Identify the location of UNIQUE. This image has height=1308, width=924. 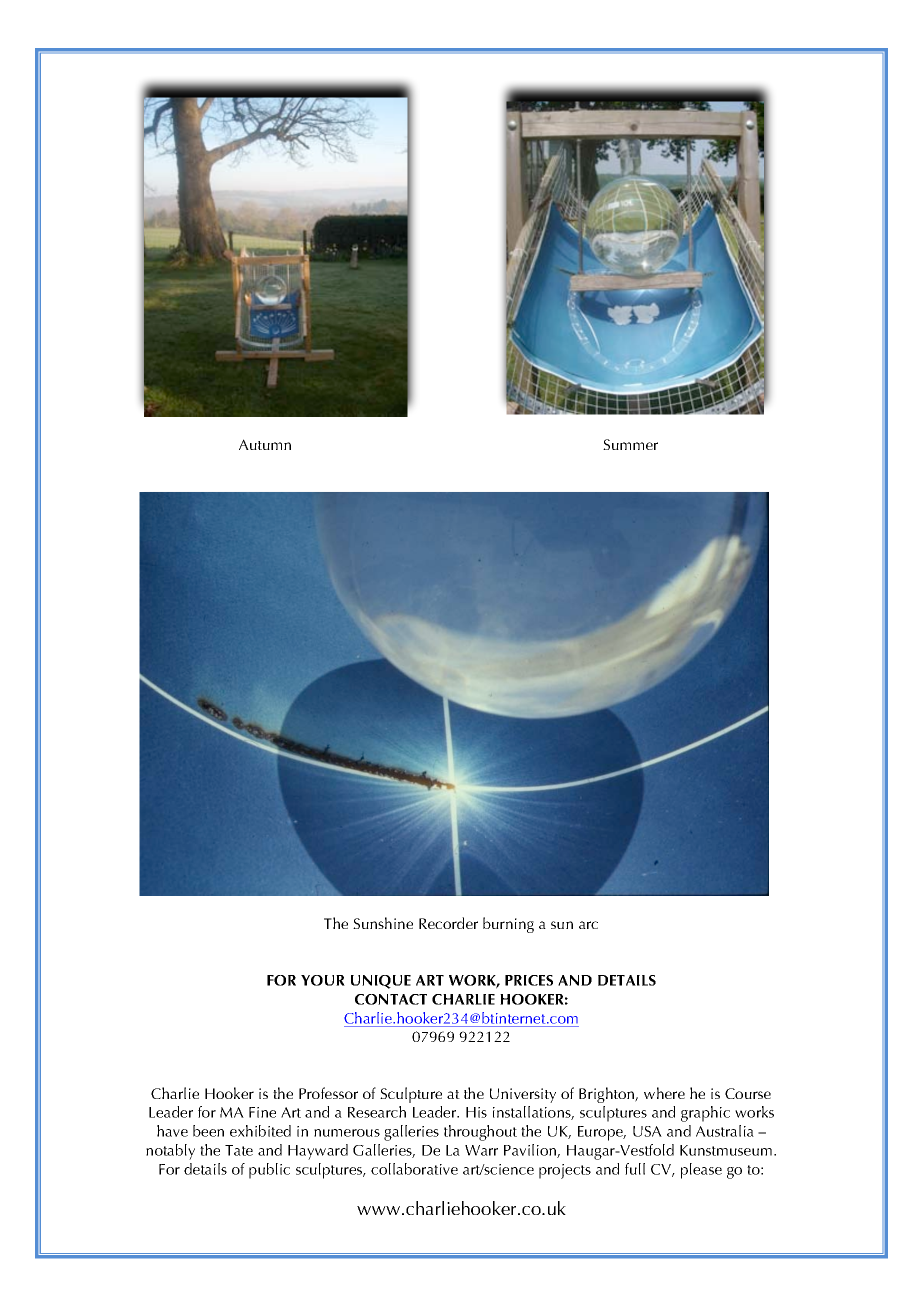
(381, 982).
